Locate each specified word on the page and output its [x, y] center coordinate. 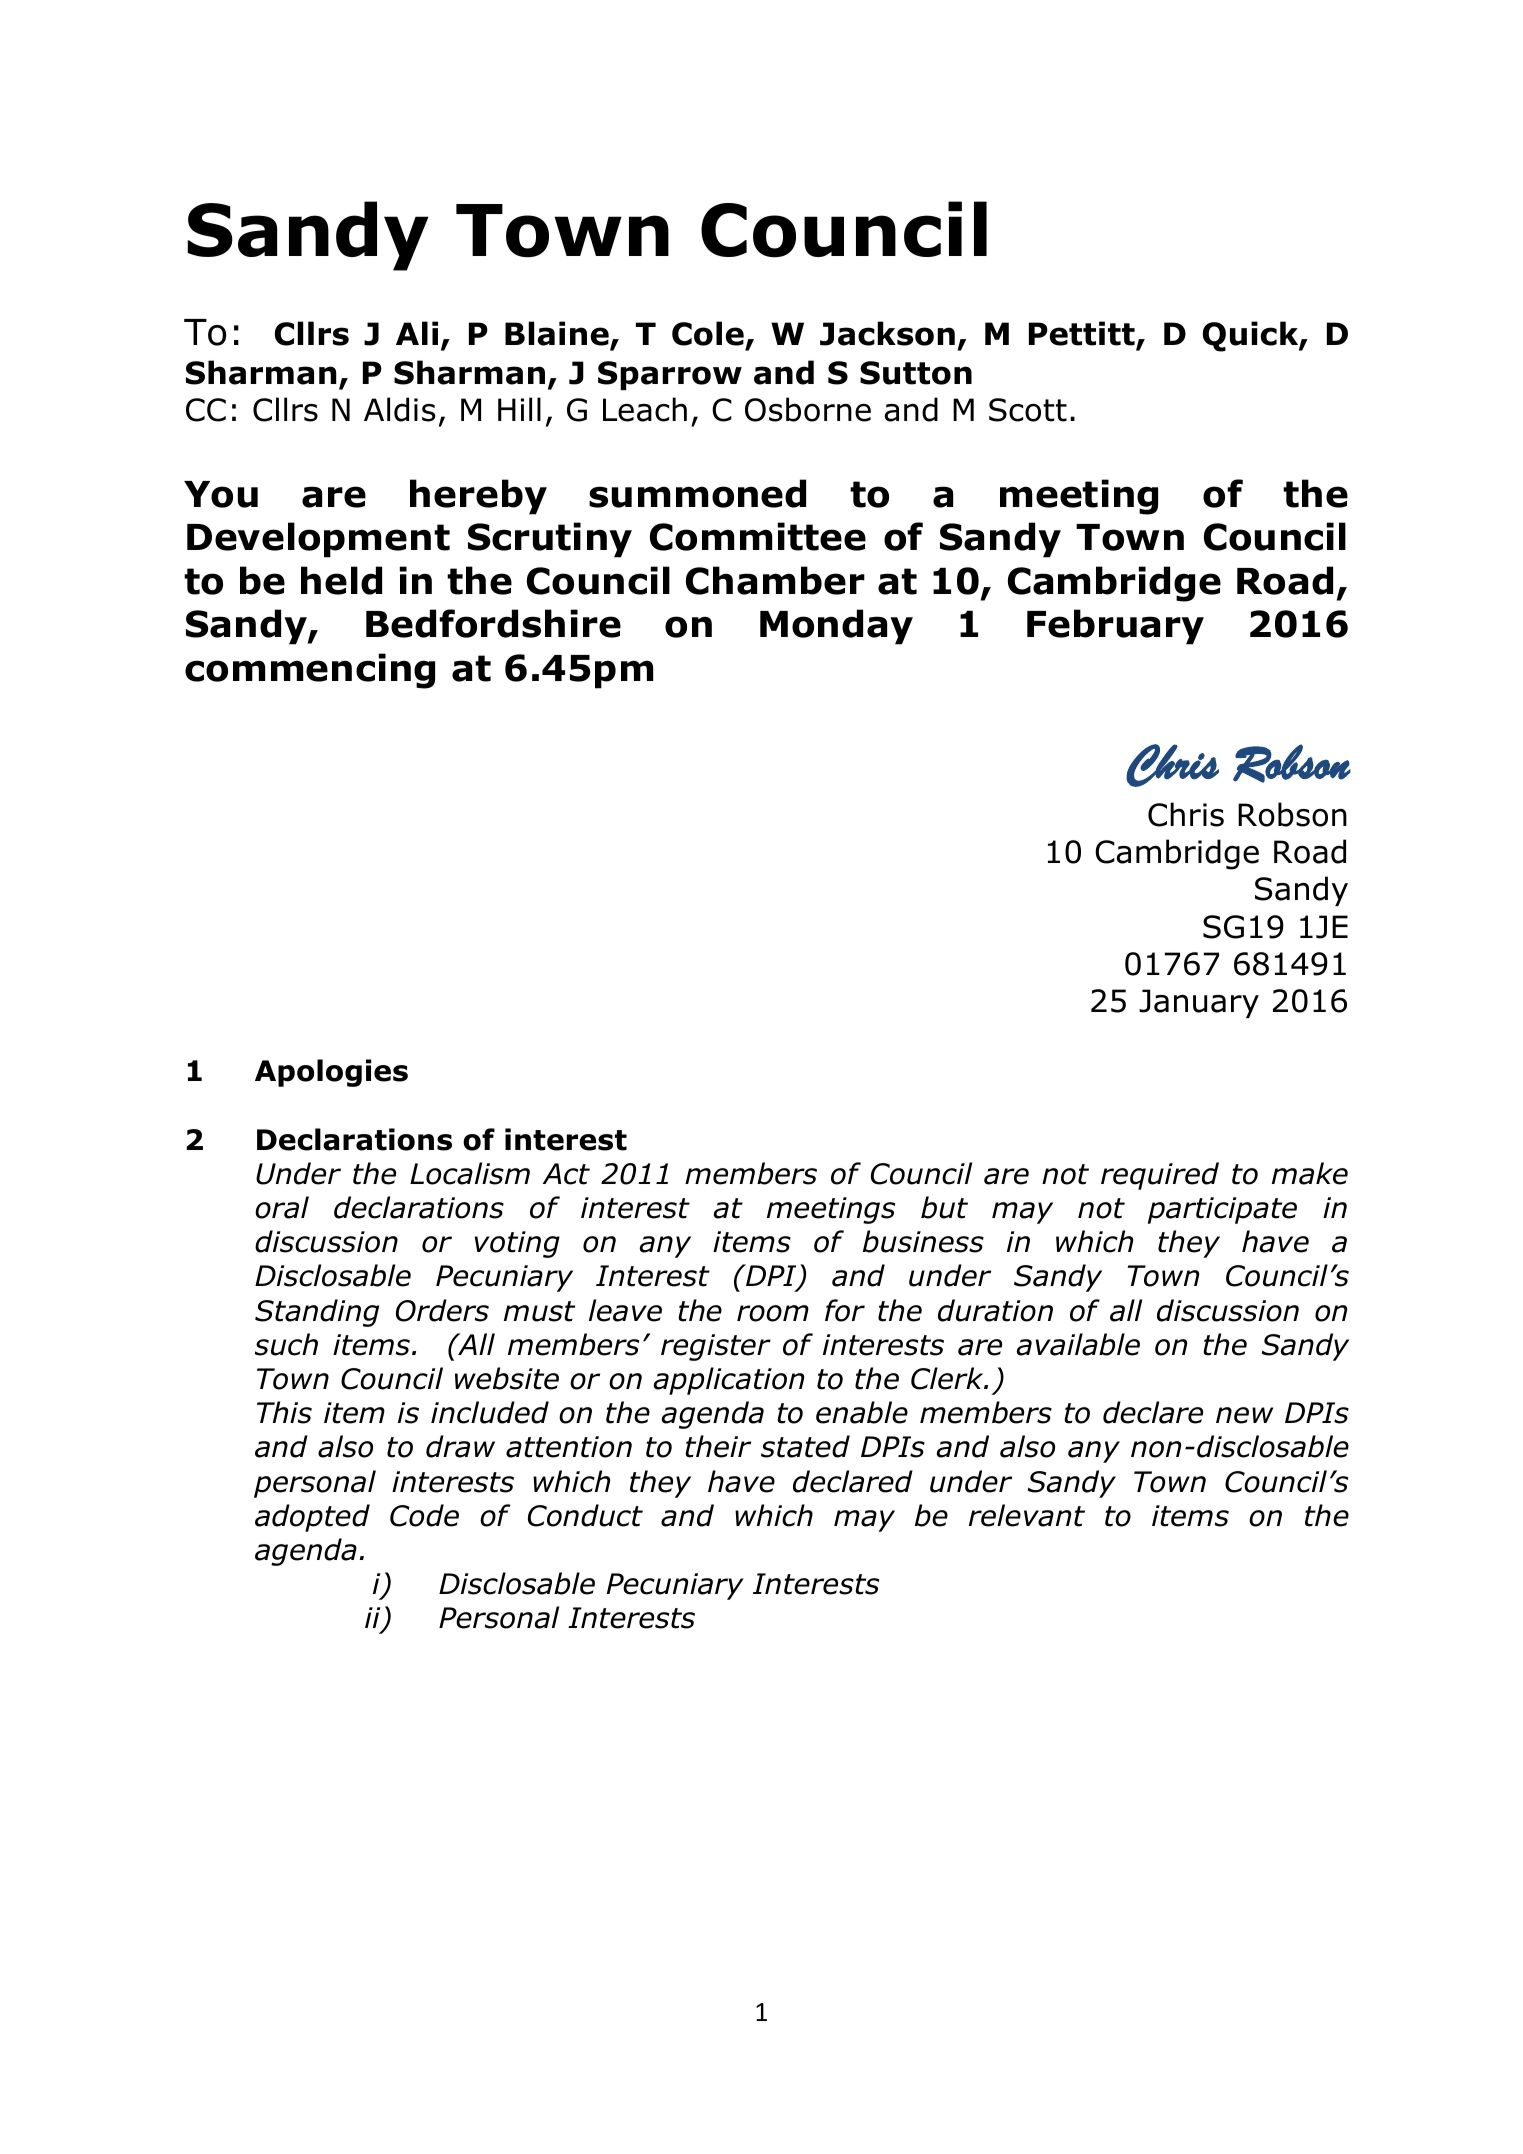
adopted [312, 1518]
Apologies [331, 1073]
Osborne [808, 409]
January [1199, 1003]
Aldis [400, 409]
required [1160, 1176]
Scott [1028, 410]
